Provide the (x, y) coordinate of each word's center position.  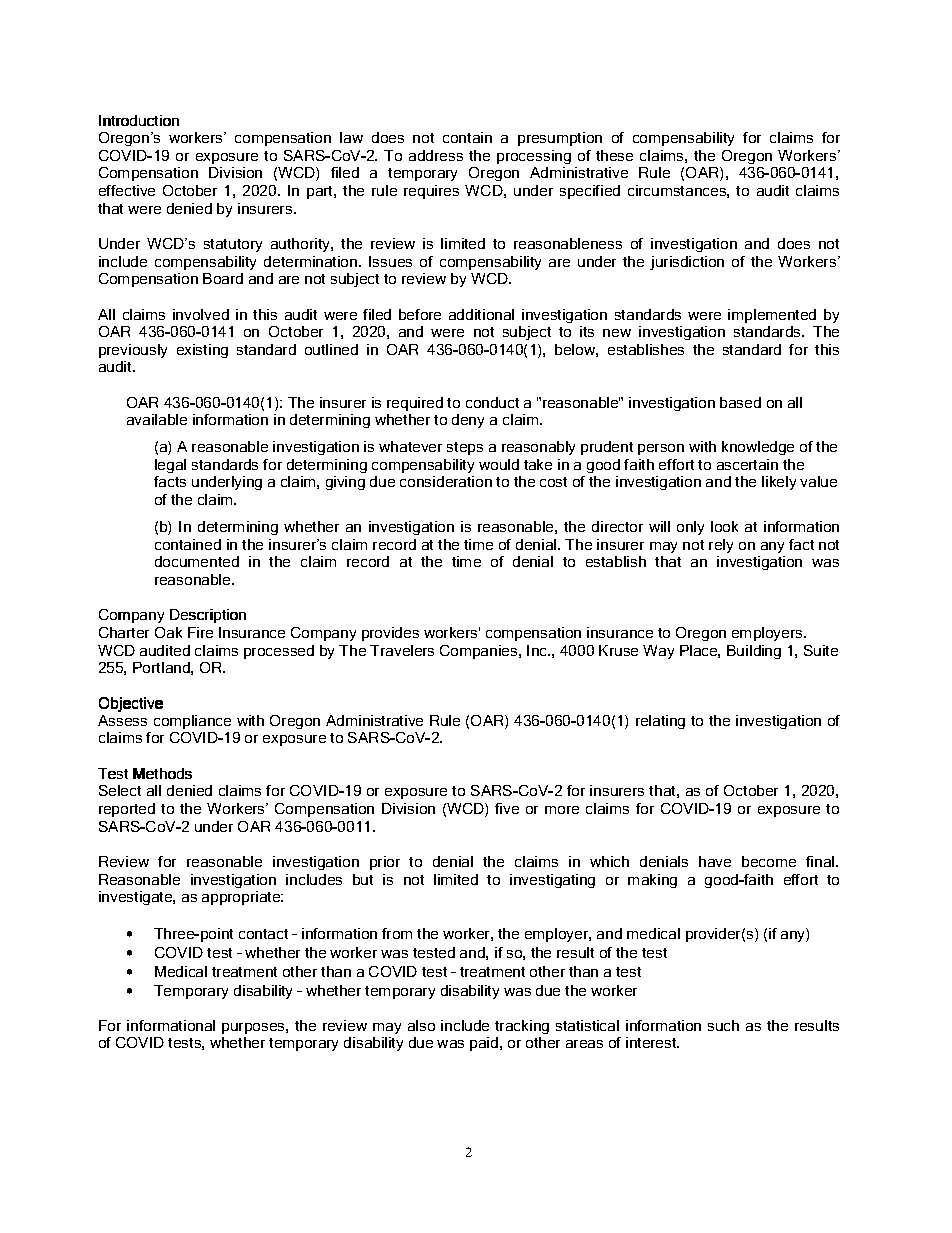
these (614, 155)
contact (263, 934)
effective (127, 190)
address (436, 155)
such (723, 1025)
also (421, 1025)
